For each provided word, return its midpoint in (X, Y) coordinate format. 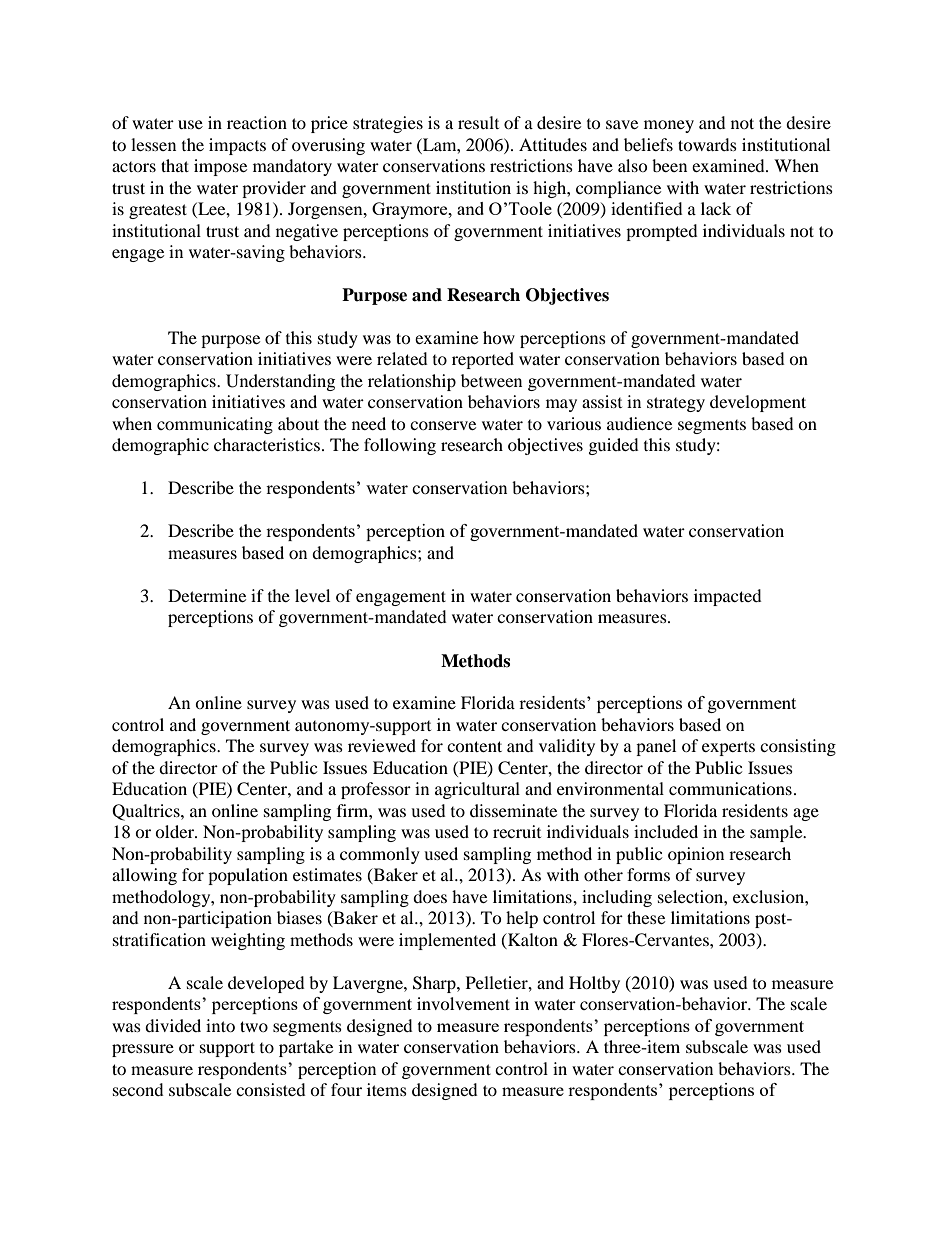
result (478, 122)
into (220, 1025)
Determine (207, 595)
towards (707, 144)
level (312, 595)
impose (220, 167)
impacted (728, 597)
